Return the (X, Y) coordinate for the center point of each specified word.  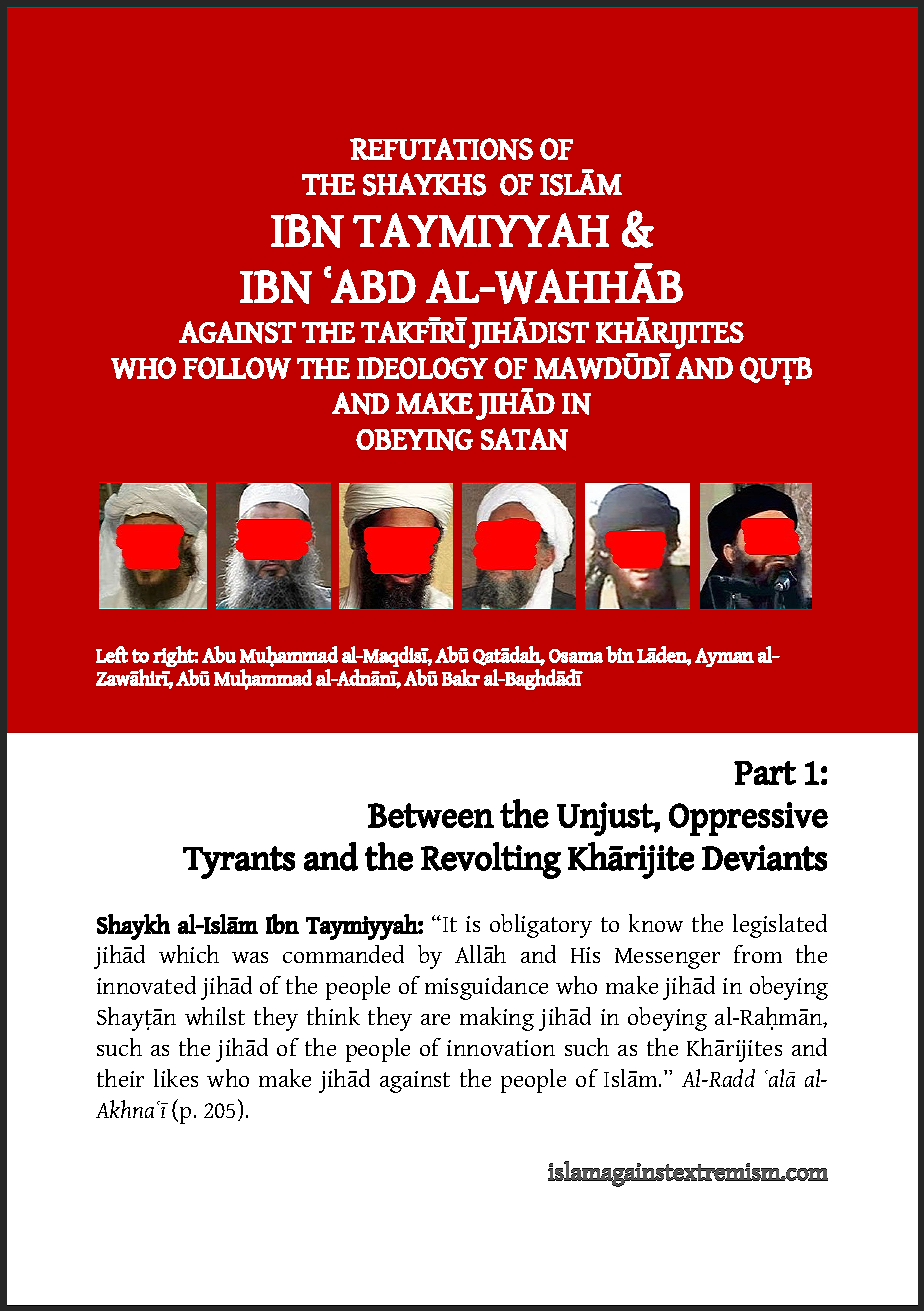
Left (112, 654)
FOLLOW (237, 368)
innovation (501, 1048)
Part (765, 773)
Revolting (491, 860)
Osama (576, 656)
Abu (219, 654)
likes (176, 1078)
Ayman (724, 657)
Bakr (461, 677)
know (656, 923)
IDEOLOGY (422, 368)
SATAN (524, 439)
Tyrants (239, 862)
